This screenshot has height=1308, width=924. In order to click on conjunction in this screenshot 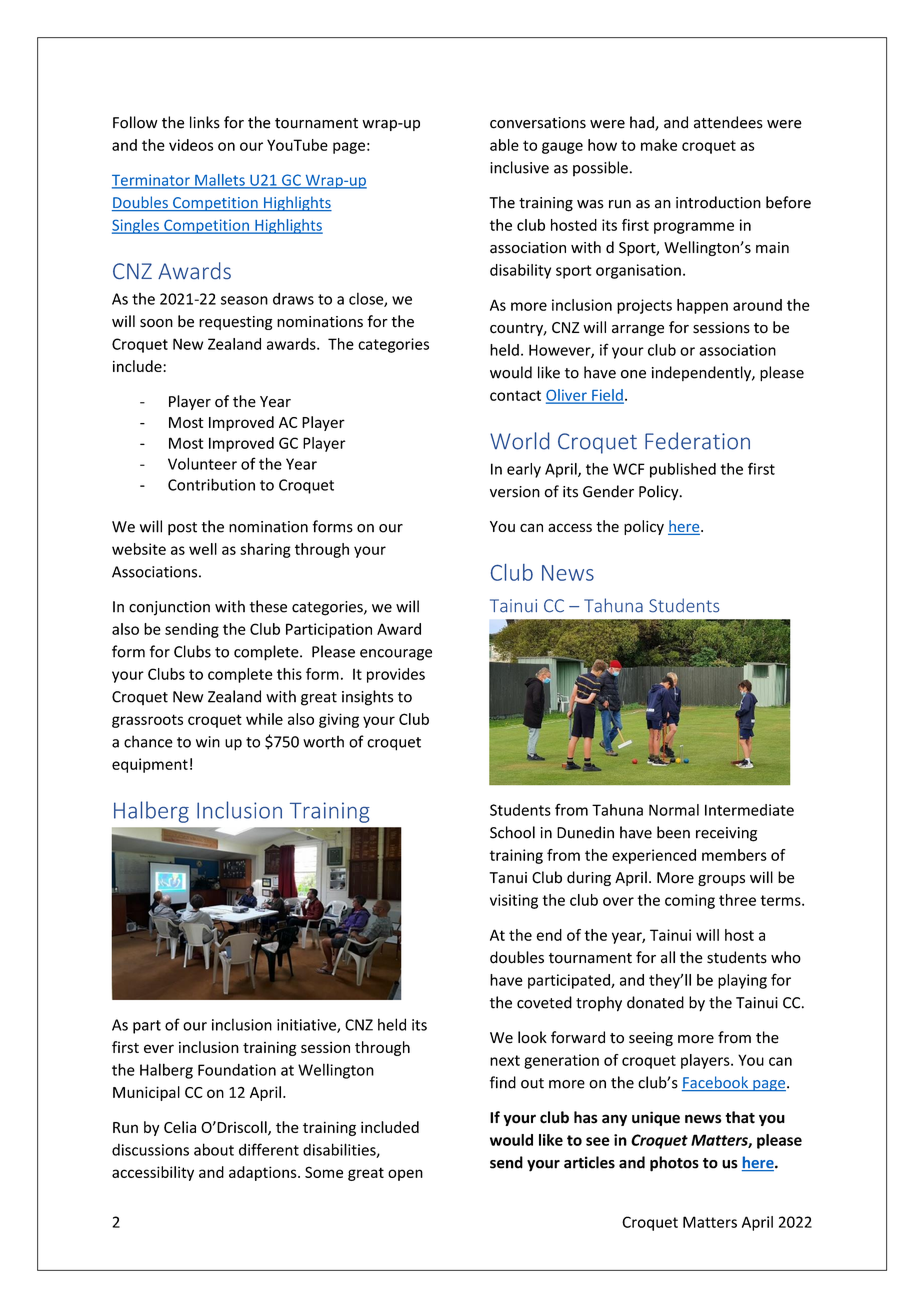, I will do `click(169, 608)`.
